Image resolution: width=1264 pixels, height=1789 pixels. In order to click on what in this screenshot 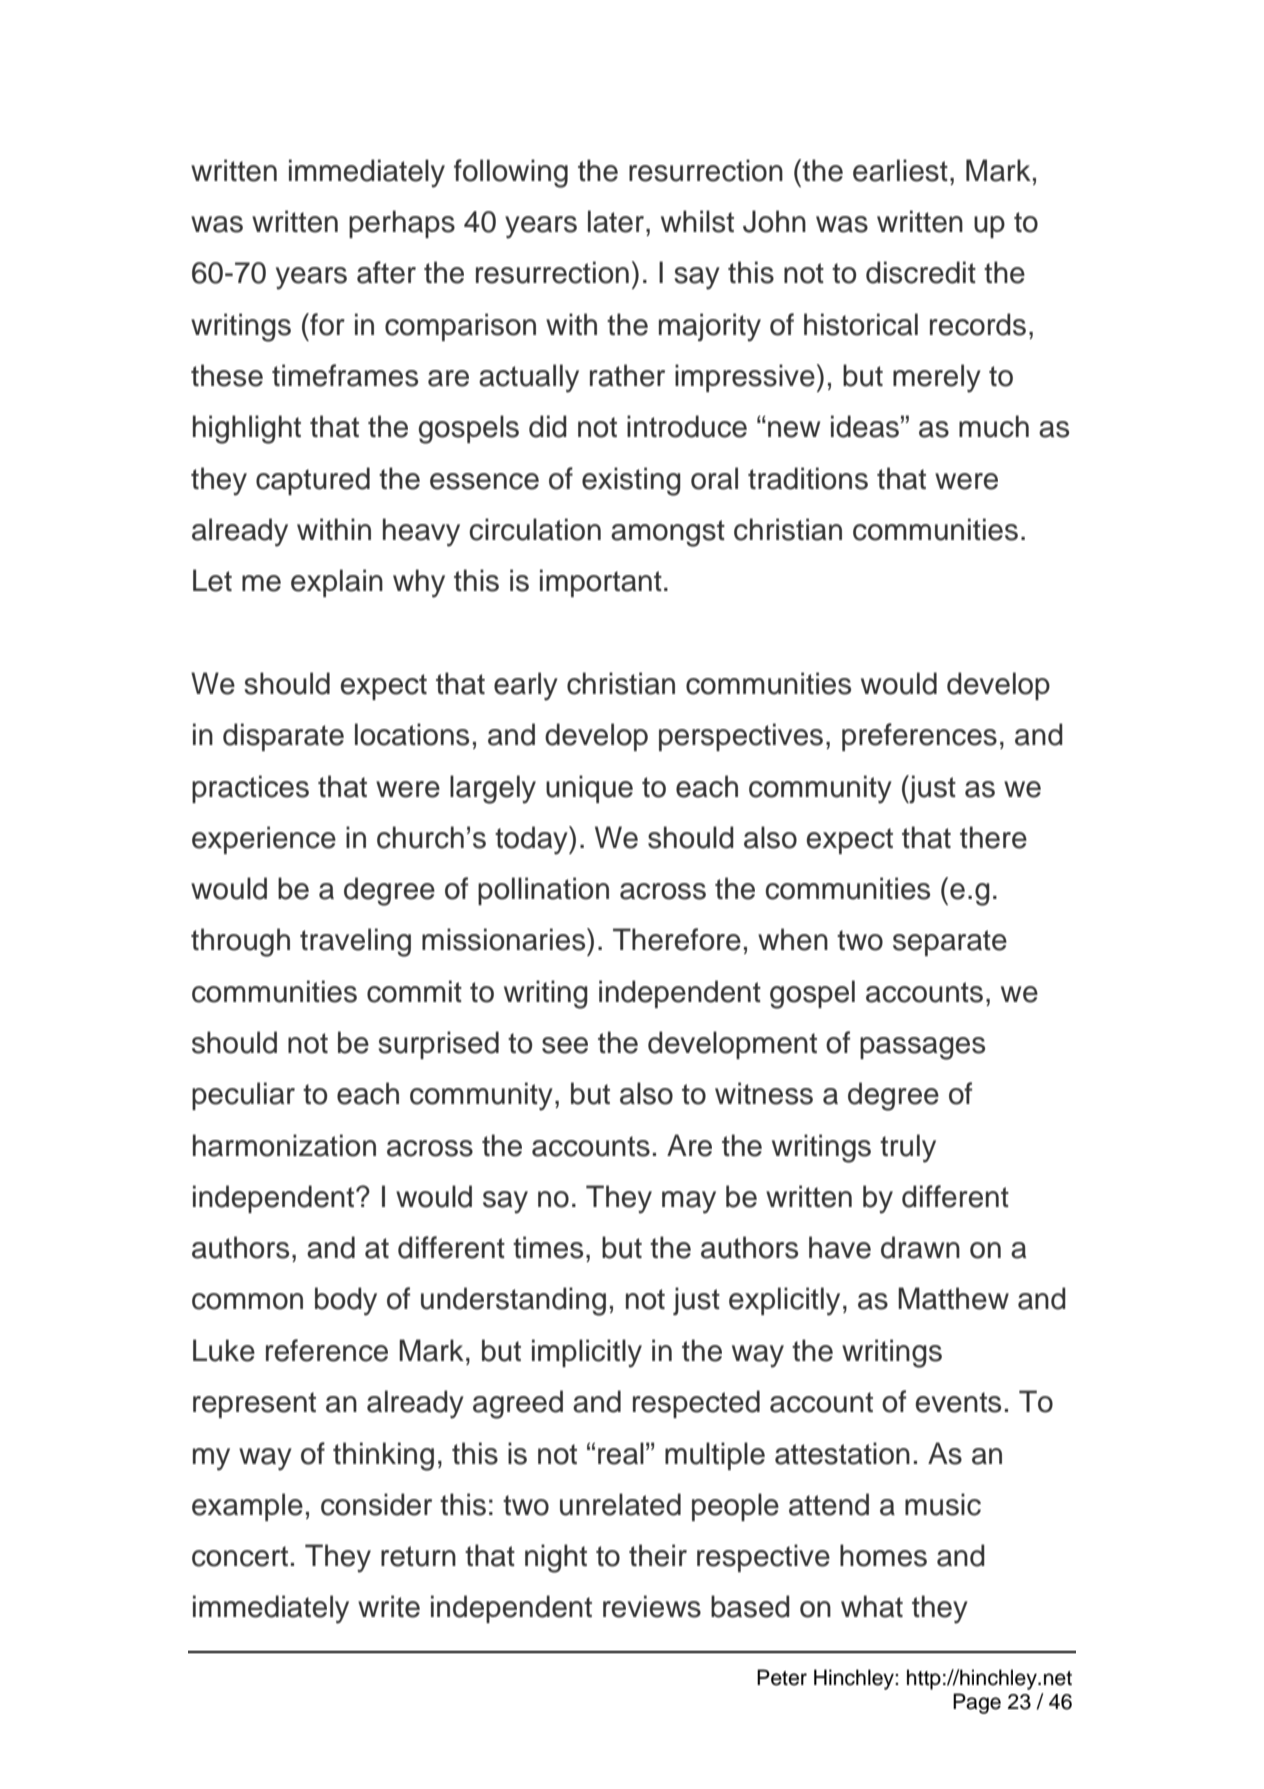, I will do `click(872, 1606)`.
